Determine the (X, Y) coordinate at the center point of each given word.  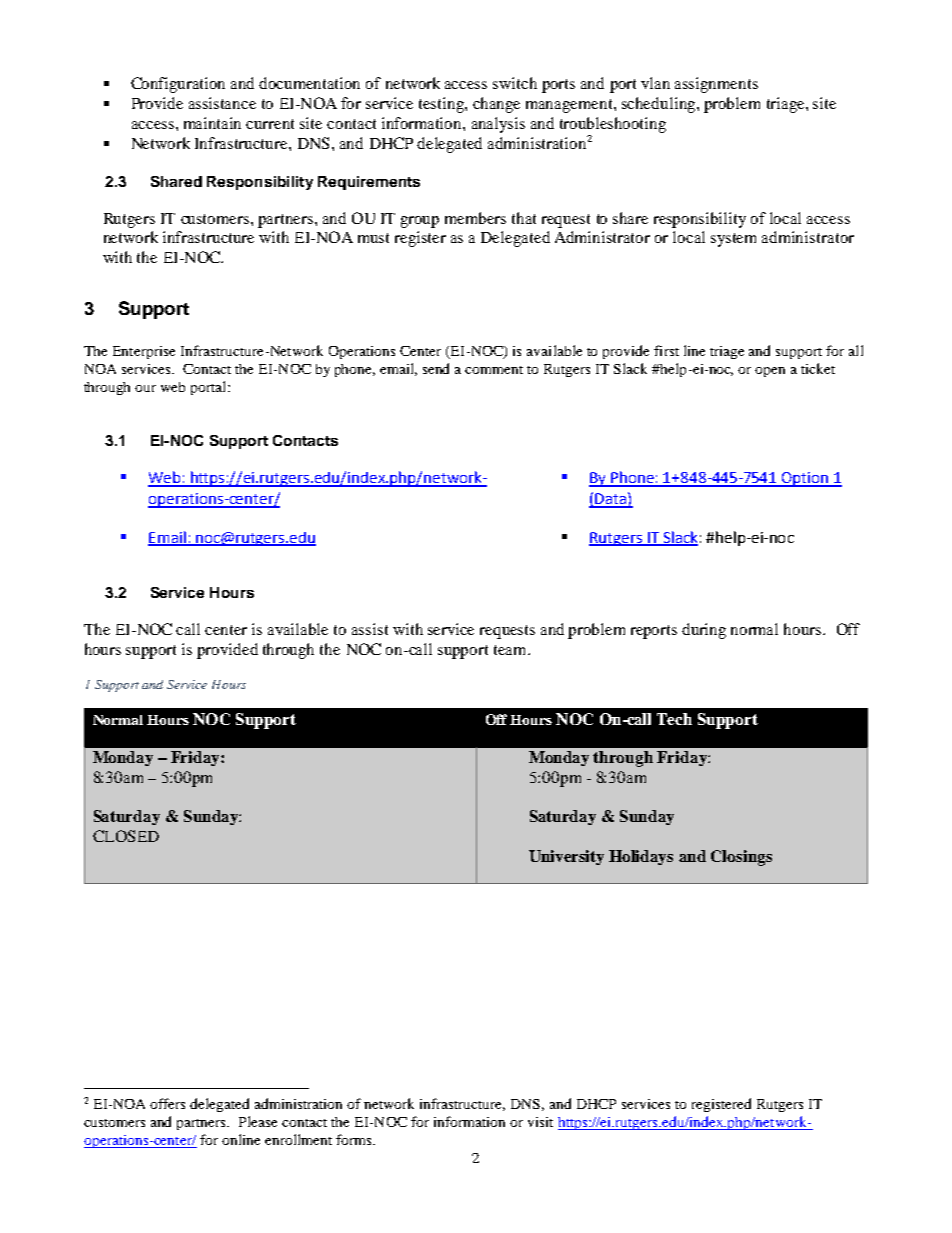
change (496, 105)
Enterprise (144, 352)
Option (805, 479)
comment (494, 370)
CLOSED (126, 836)
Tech (674, 719)
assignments (716, 85)
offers (167, 1103)
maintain (212, 123)
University (566, 857)
